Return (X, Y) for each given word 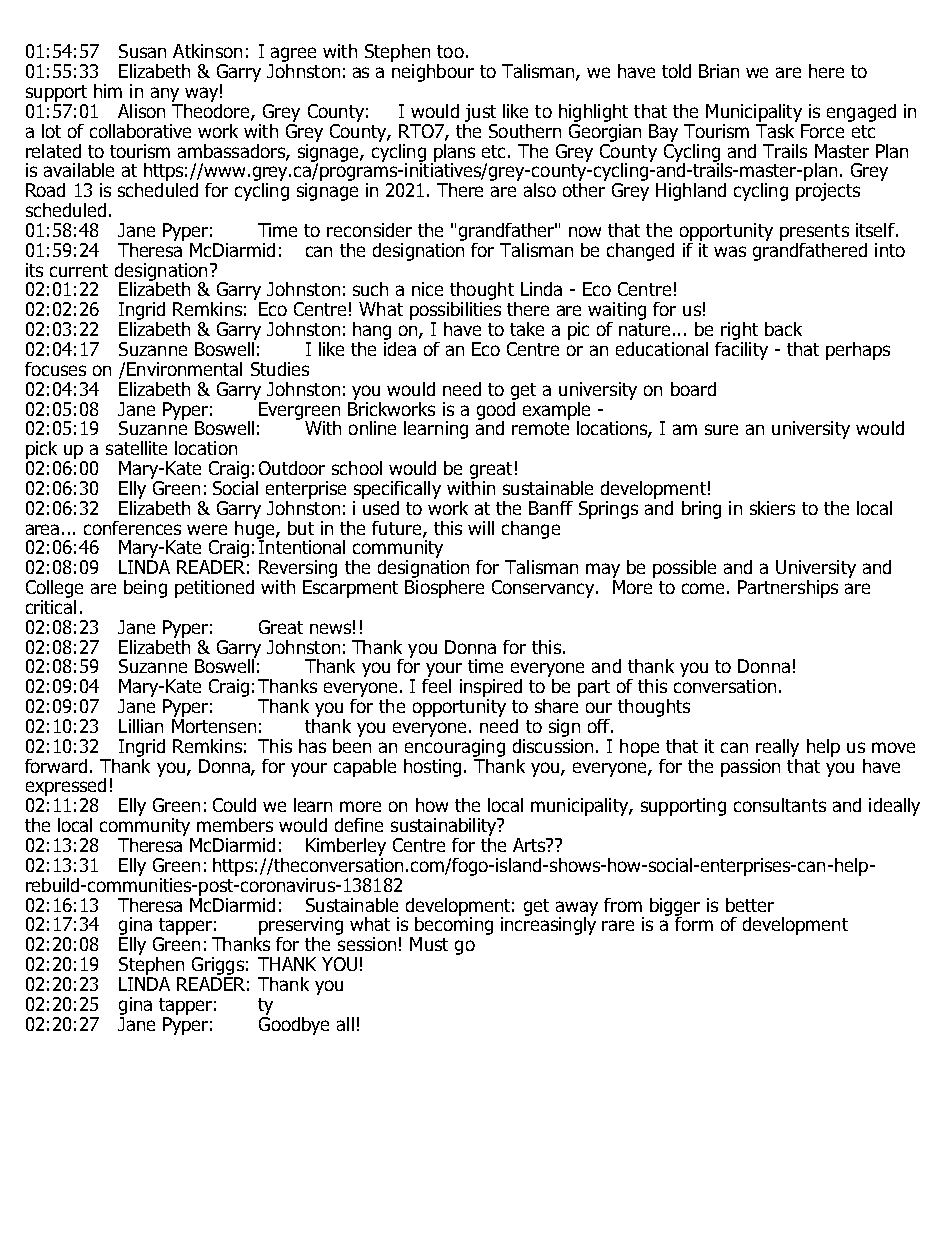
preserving (301, 927)
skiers (772, 508)
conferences (132, 528)
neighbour (433, 73)
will (481, 528)
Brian (719, 71)
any (165, 94)
